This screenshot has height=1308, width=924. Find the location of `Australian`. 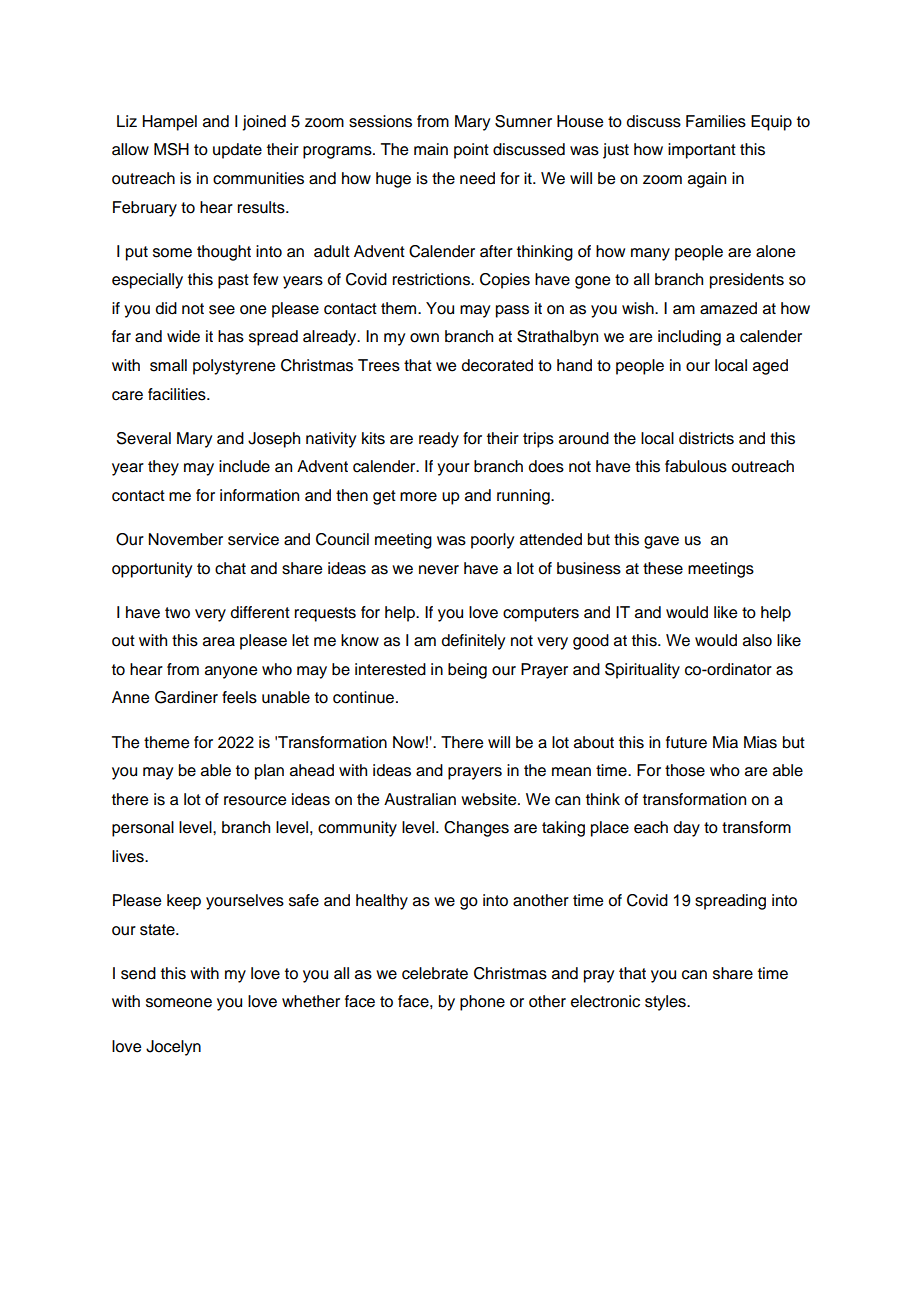

Australian is located at coordinates (420, 799).
